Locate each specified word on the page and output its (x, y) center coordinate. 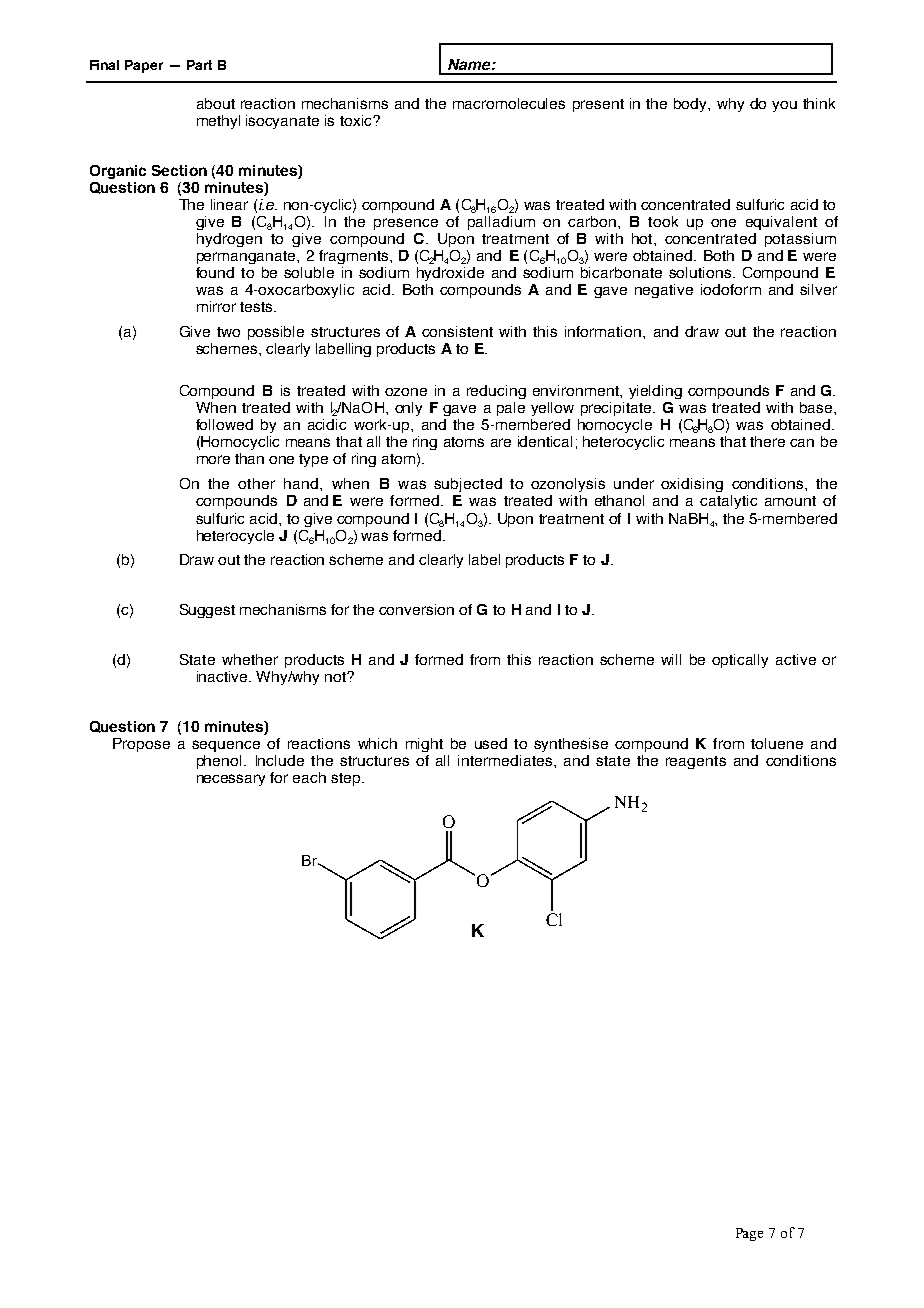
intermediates (506, 760)
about (216, 103)
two (228, 332)
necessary (231, 780)
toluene (777, 743)
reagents (696, 762)
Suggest (207, 611)
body (692, 105)
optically (740, 661)
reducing (496, 392)
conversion (416, 609)
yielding (655, 392)
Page (749, 1234)
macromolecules (509, 103)
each (309, 777)
